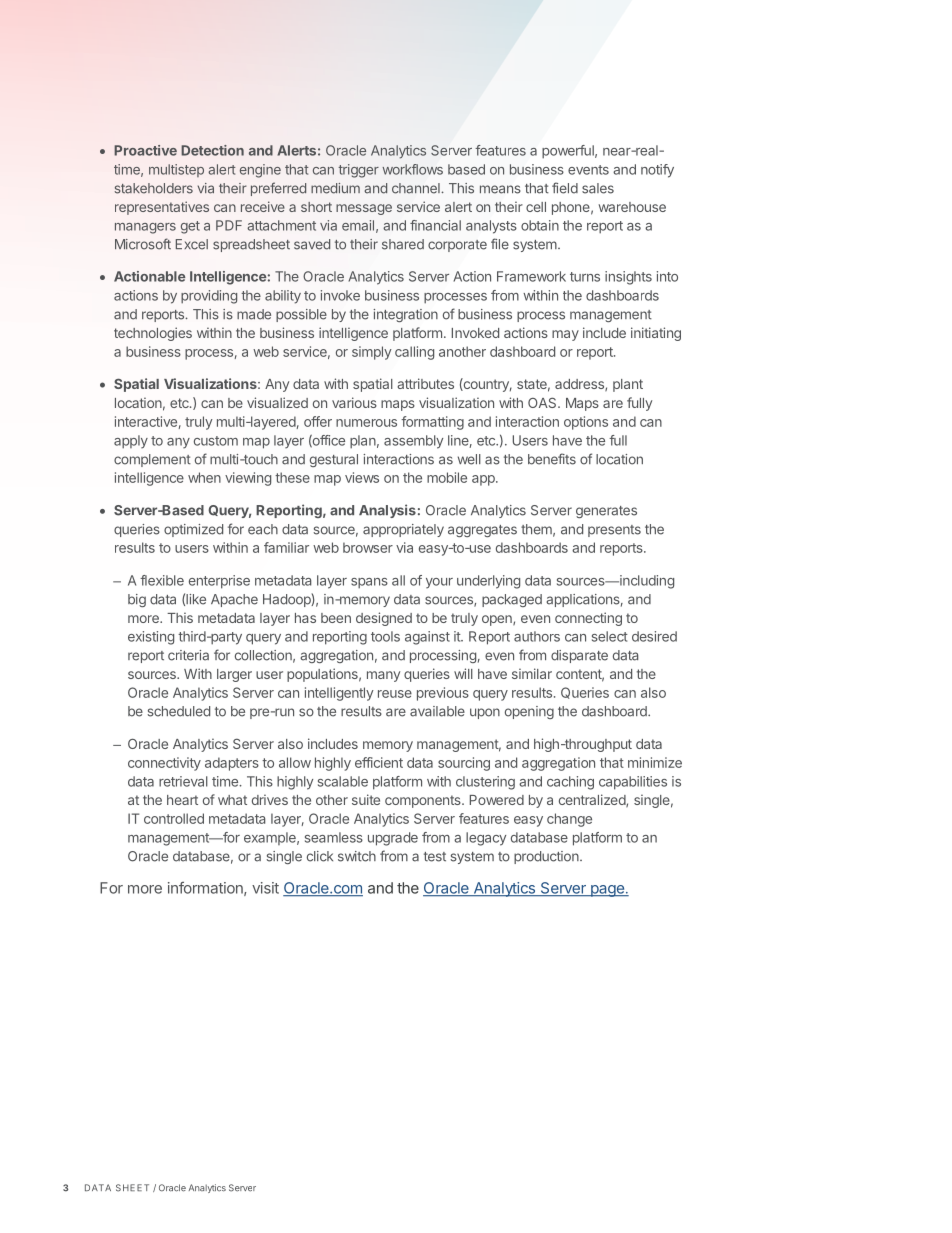  I want to click on calling, so click(414, 353).
